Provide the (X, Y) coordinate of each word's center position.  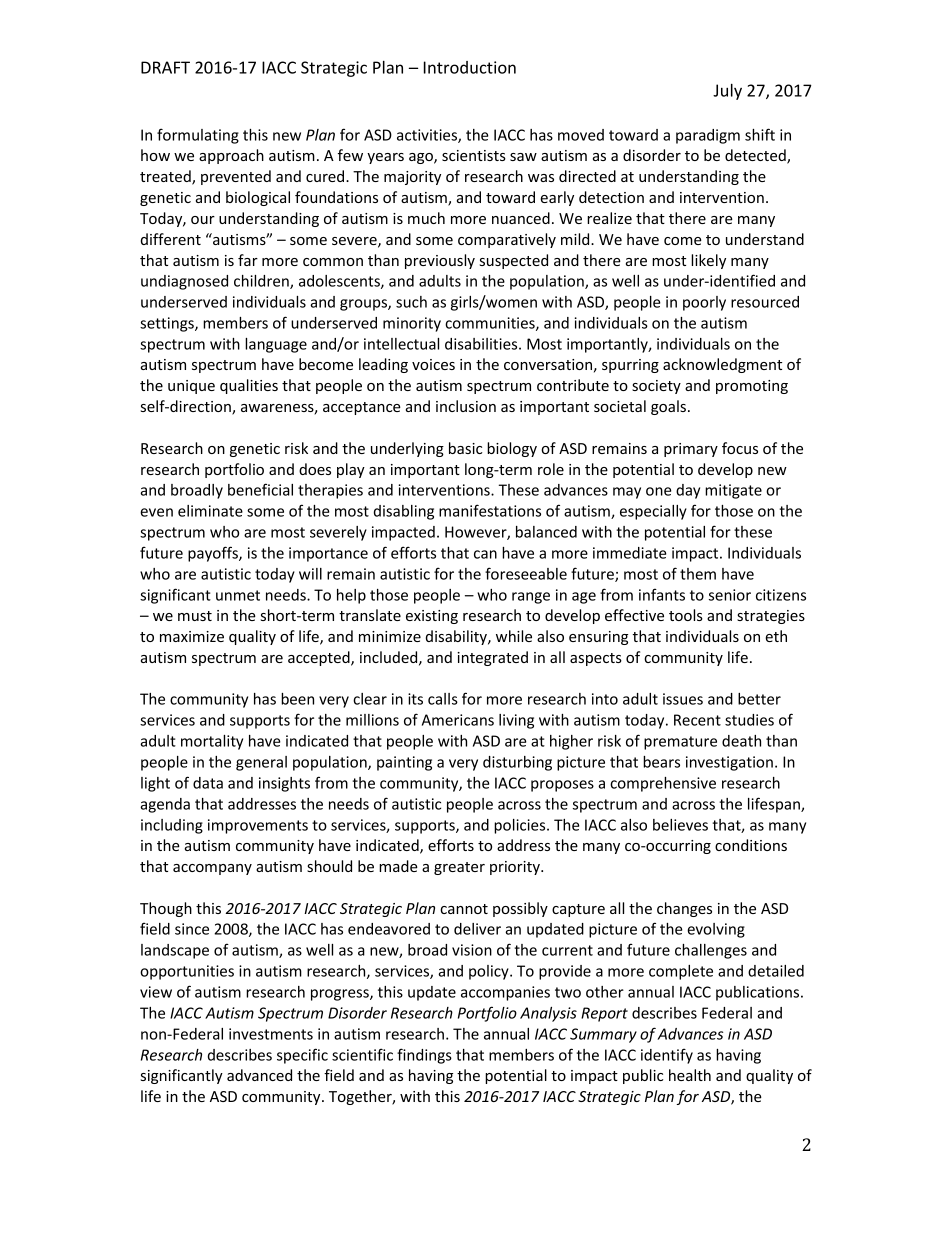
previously (440, 261)
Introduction (470, 67)
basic (465, 448)
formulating (198, 136)
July (727, 92)
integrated (492, 658)
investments (271, 1034)
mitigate (733, 491)
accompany (212, 869)
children (262, 282)
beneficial (260, 489)
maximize (192, 636)
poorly (704, 303)
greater (459, 868)
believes (680, 825)
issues (683, 699)
